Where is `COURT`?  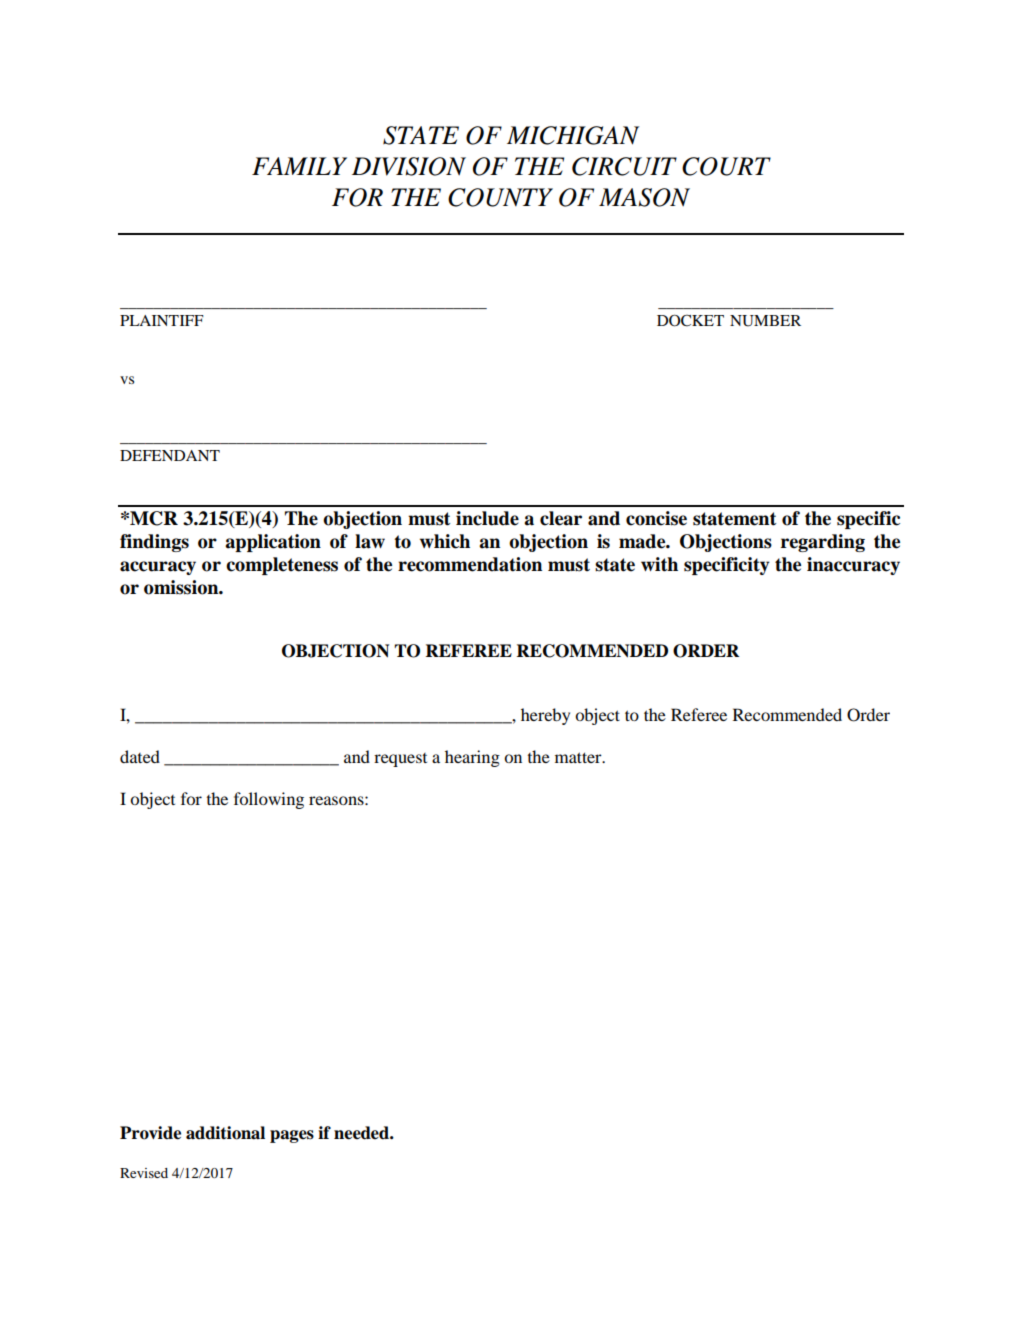
COURT is located at coordinates (726, 166).
